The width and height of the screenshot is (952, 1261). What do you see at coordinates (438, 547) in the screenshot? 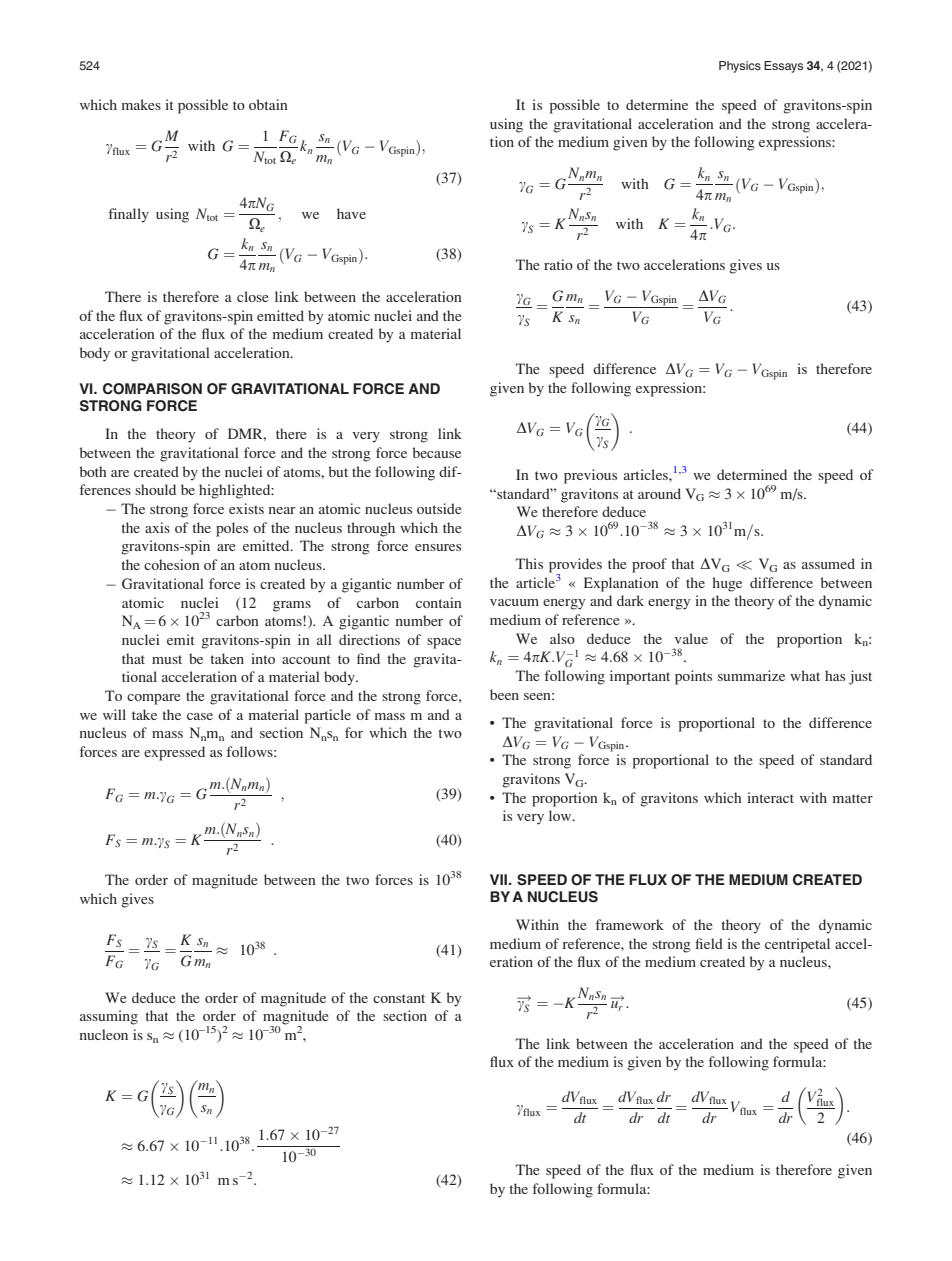
I see `ensures` at bounding box center [438, 547].
